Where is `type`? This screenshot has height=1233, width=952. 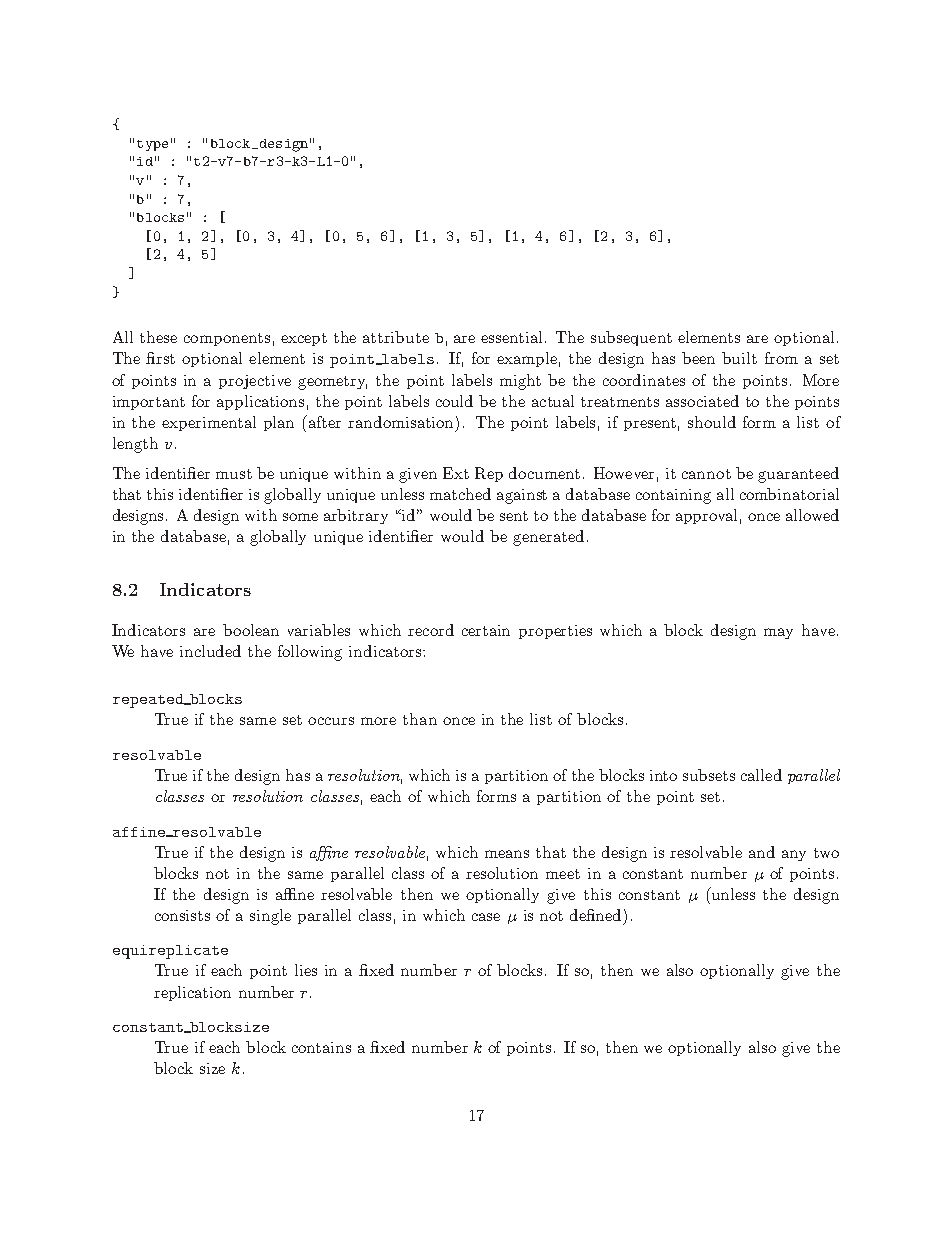 type is located at coordinates (152, 145).
